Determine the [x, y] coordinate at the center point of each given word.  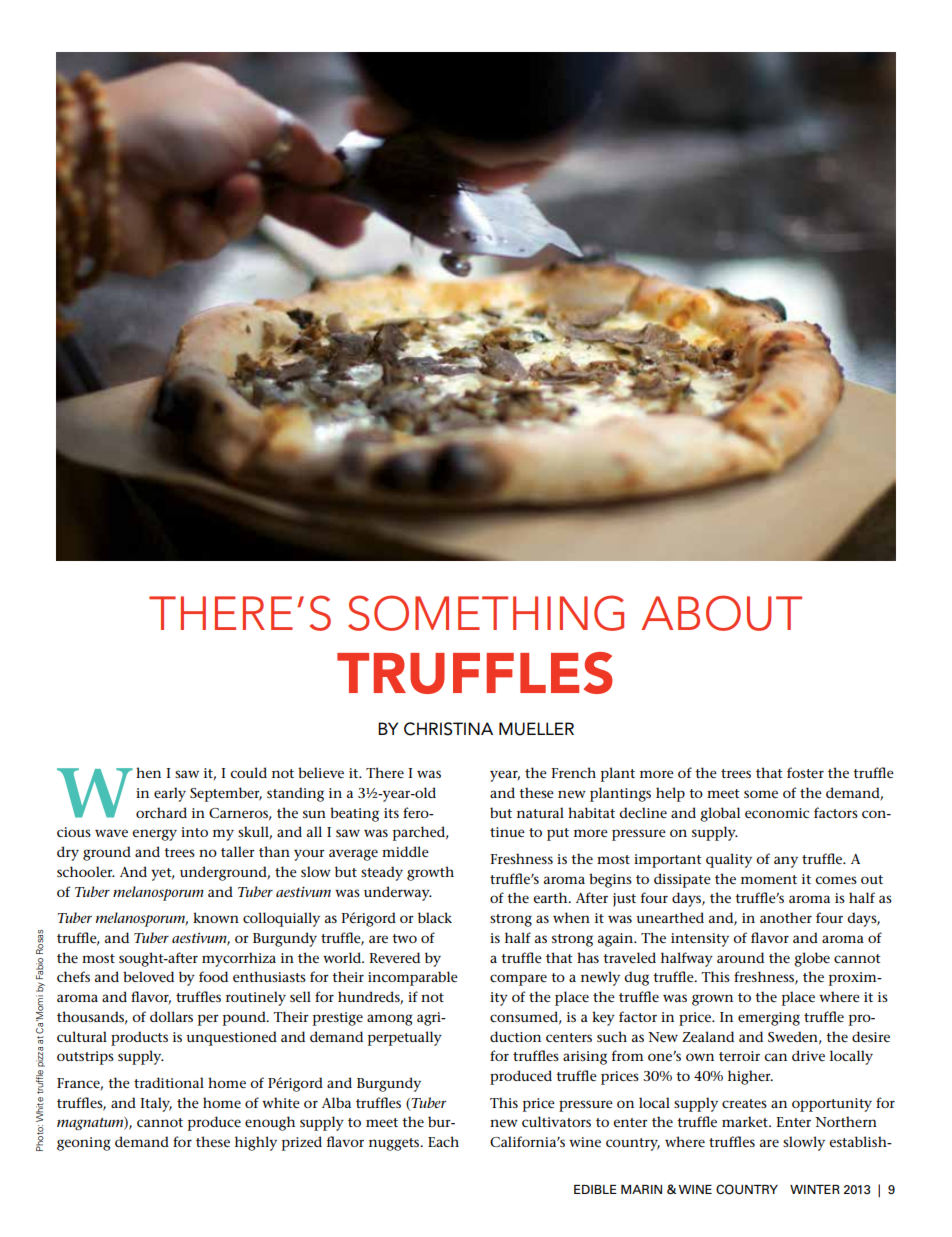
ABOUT [721, 613]
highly [256, 1143]
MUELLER [536, 729]
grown [712, 1000]
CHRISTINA [448, 729]
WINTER [815, 1189]
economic [777, 813]
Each [443, 1141]
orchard [161, 812]
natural [540, 812]
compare [518, 980]
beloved [148, 976]
